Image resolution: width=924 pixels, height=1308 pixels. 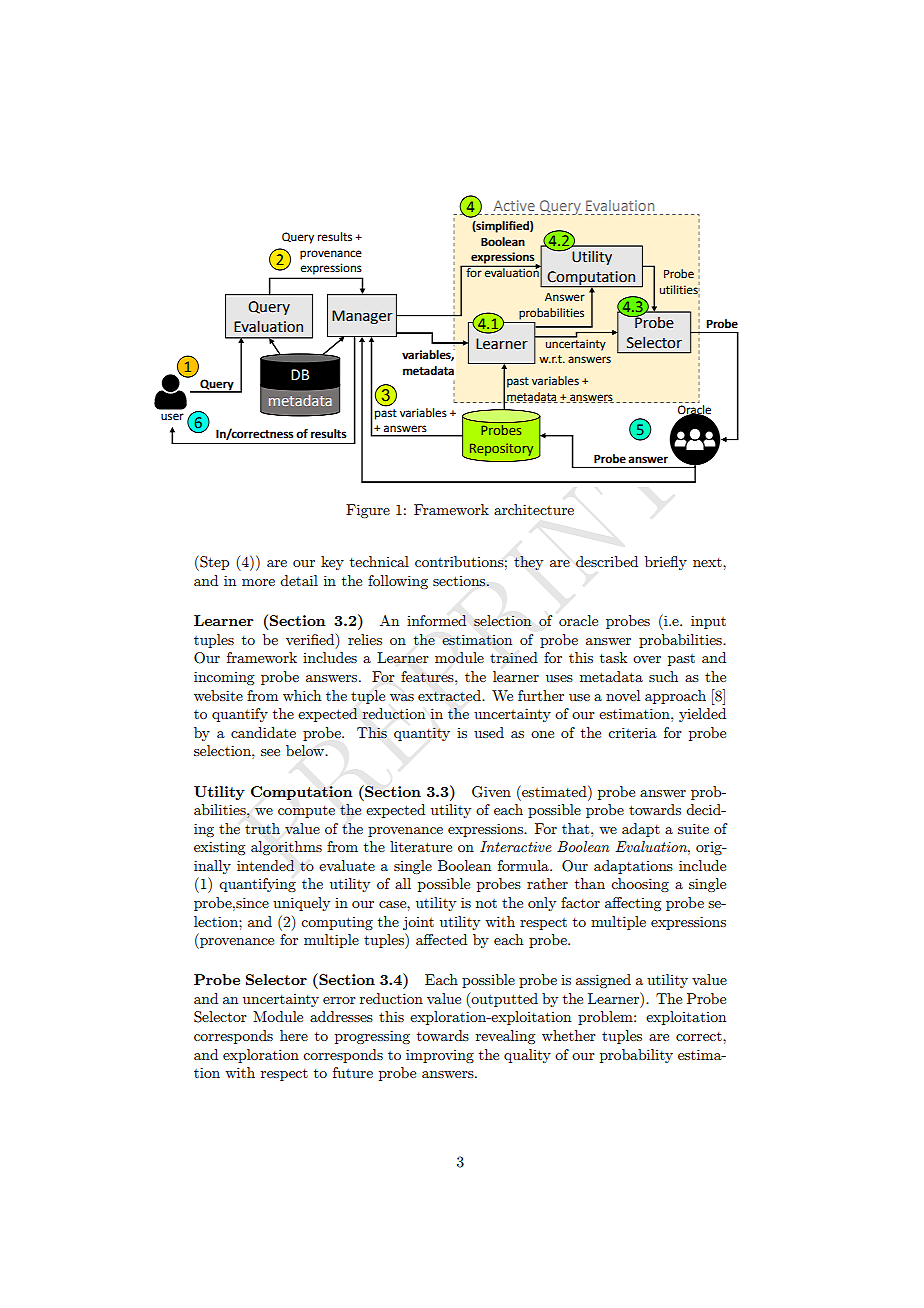 I want to click on user, so click(x=172, y=417).
